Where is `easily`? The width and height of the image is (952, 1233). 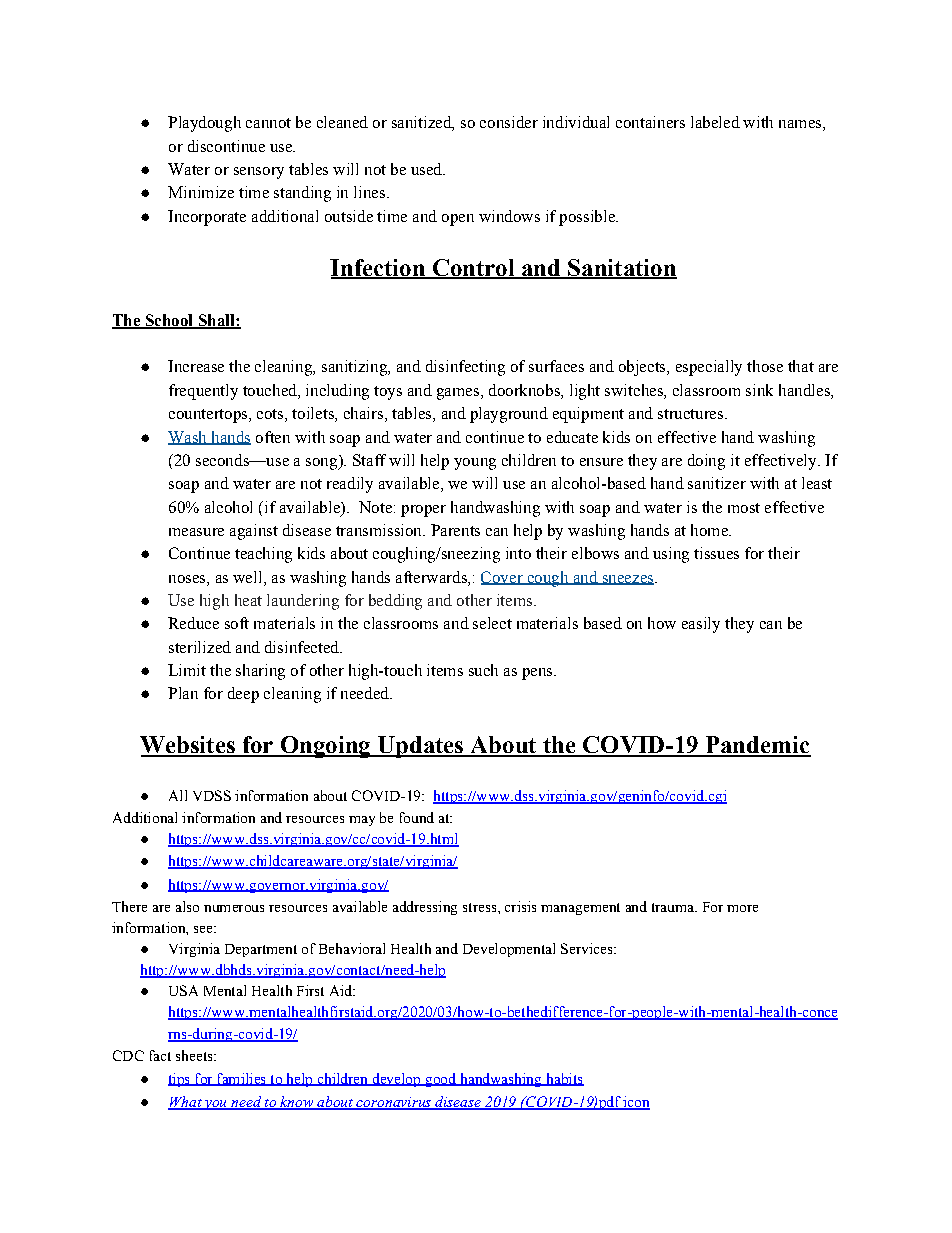
easily is located at coordinates (701, 625).
